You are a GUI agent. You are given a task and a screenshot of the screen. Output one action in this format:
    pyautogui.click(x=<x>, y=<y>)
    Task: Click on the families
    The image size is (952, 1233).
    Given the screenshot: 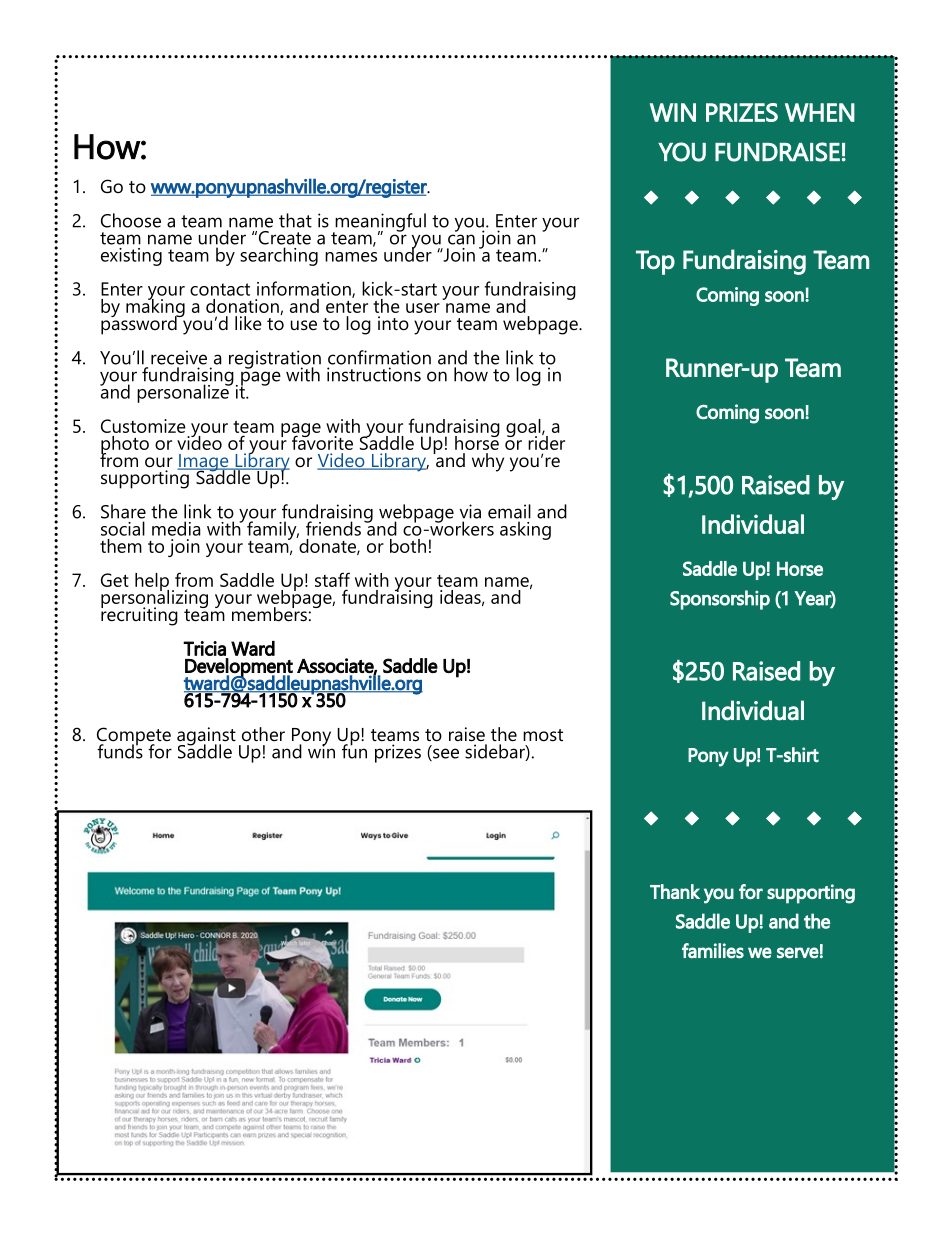 What is the action you would take?
    pyautogui.click(x=713, y=951)
